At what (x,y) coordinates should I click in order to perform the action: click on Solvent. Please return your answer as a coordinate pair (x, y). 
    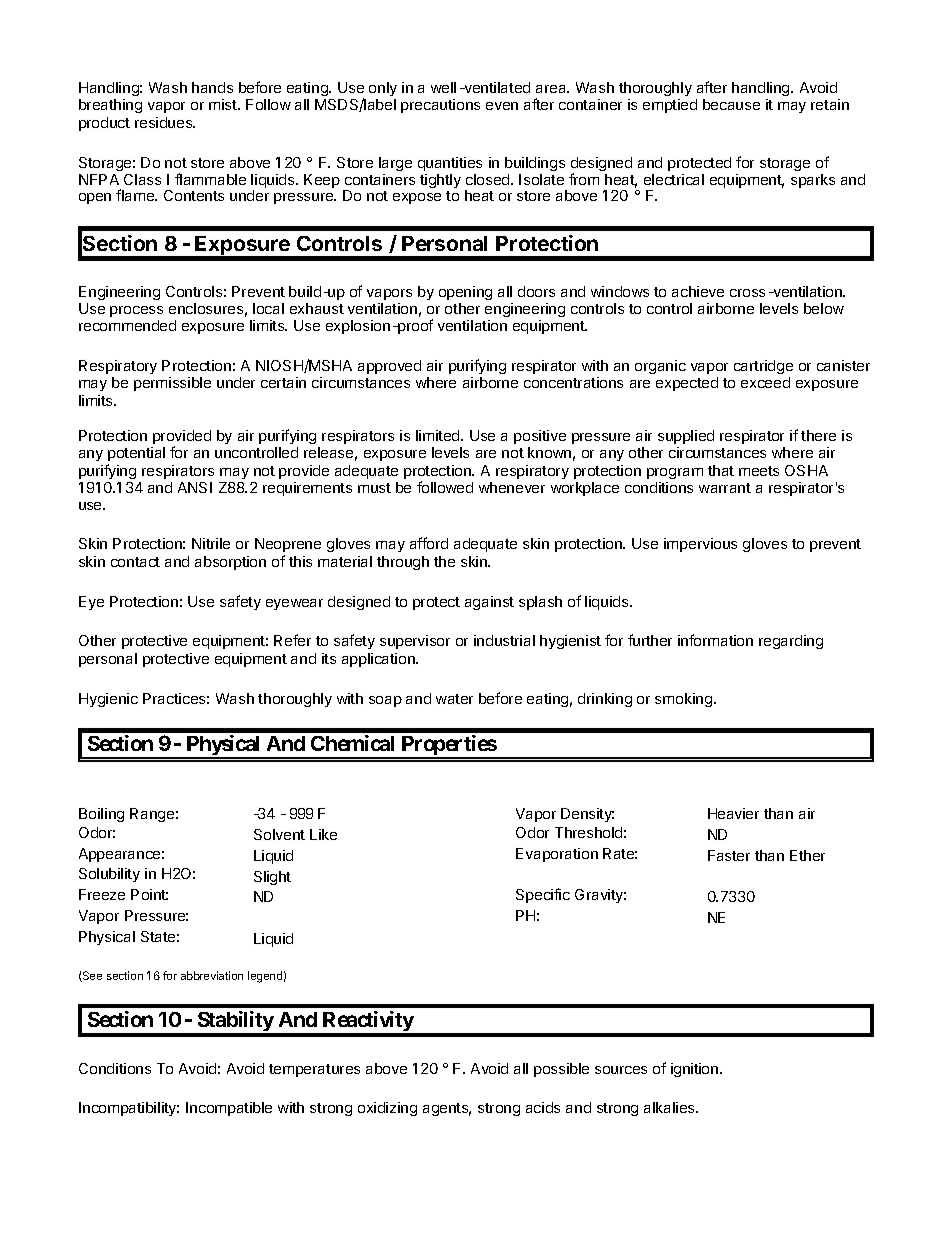
    Looking at the image, I should click on (279, 834).
